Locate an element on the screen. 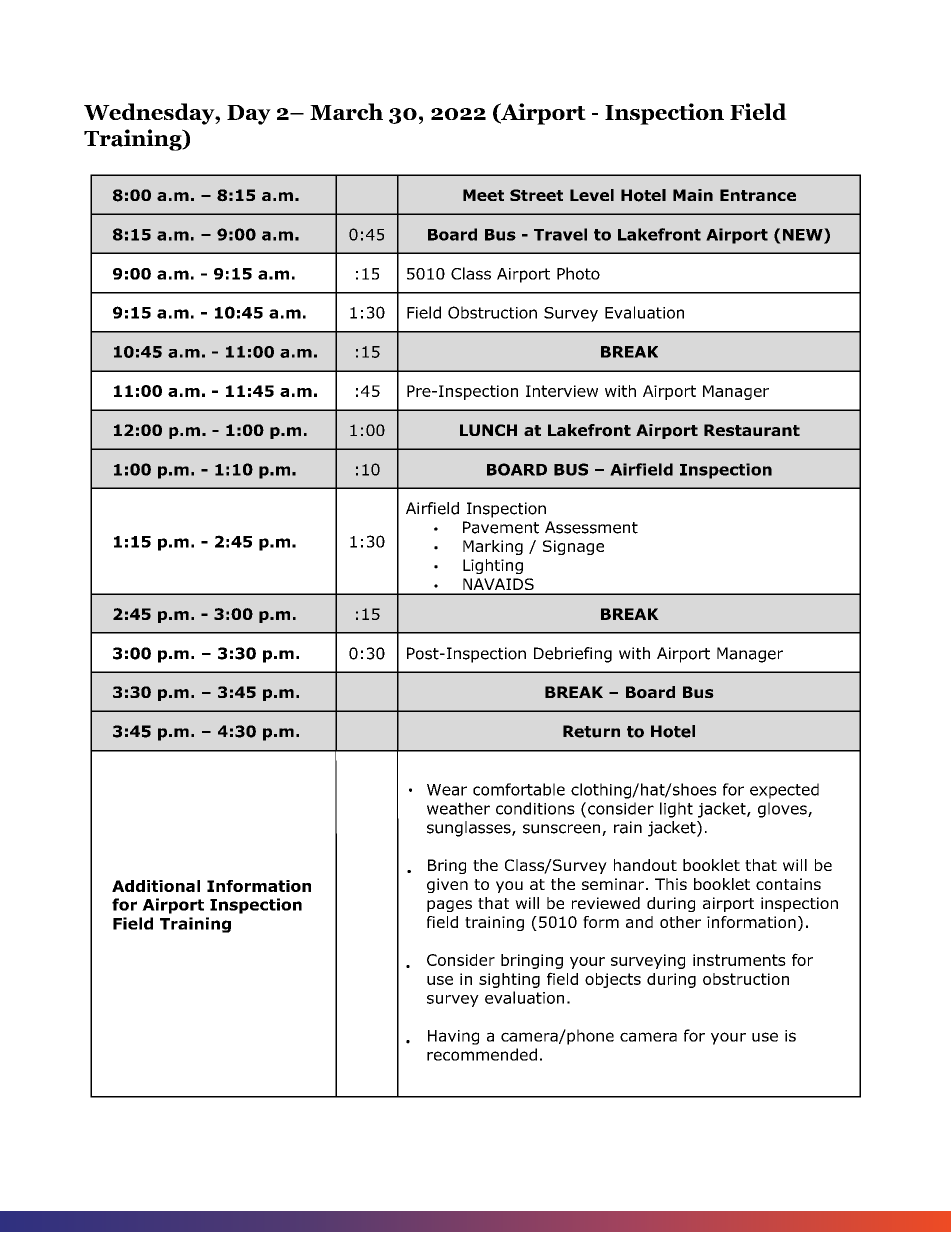 The height and width of the screenshot is (1233, 952). Pavement is located at coordinates (501, 527).
